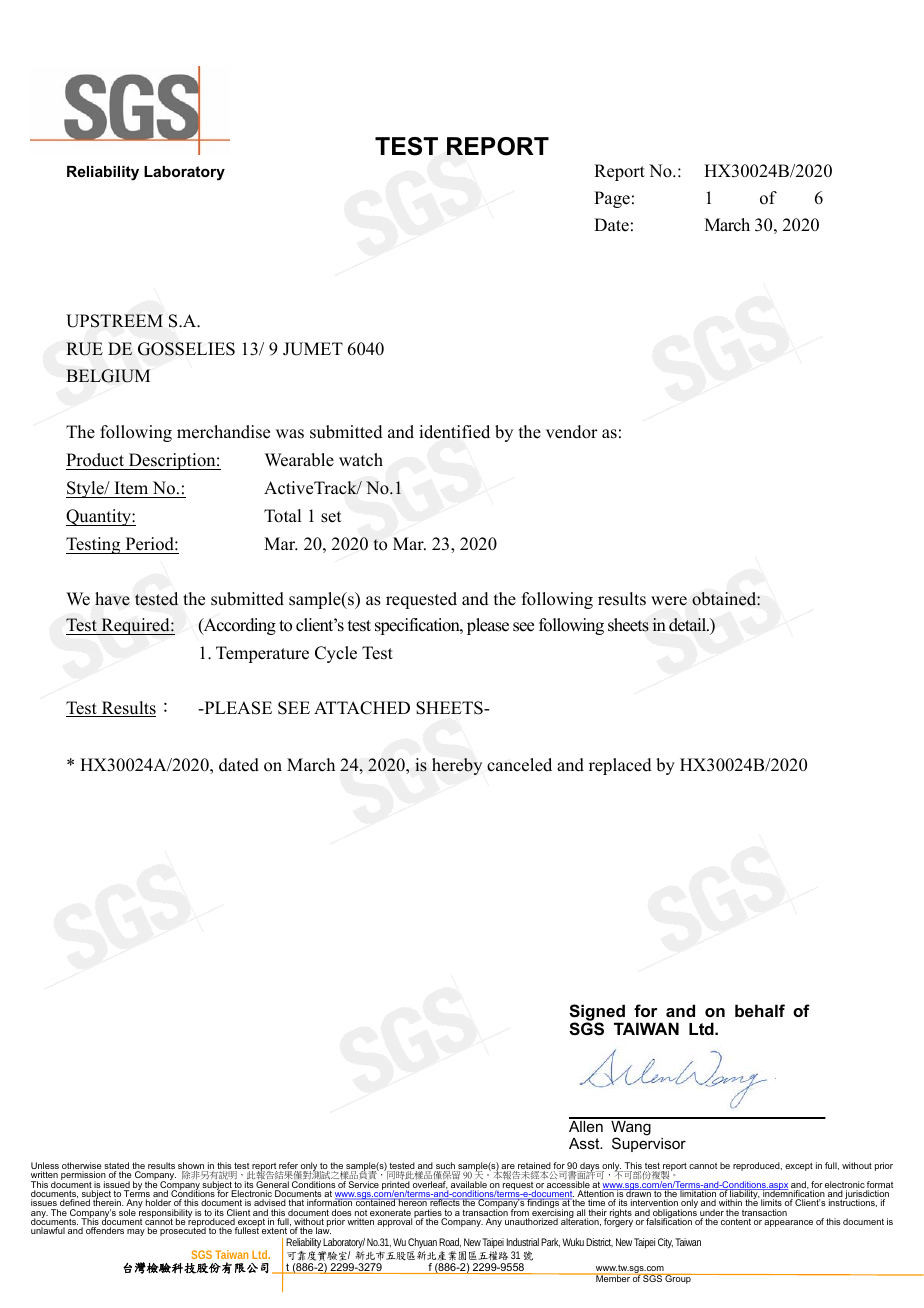 This screenshot has width=924, height=1308. What do you see at coordinates (572, 432) in the screenshot?
I see `vendor` at bounding box center [572, 432].
